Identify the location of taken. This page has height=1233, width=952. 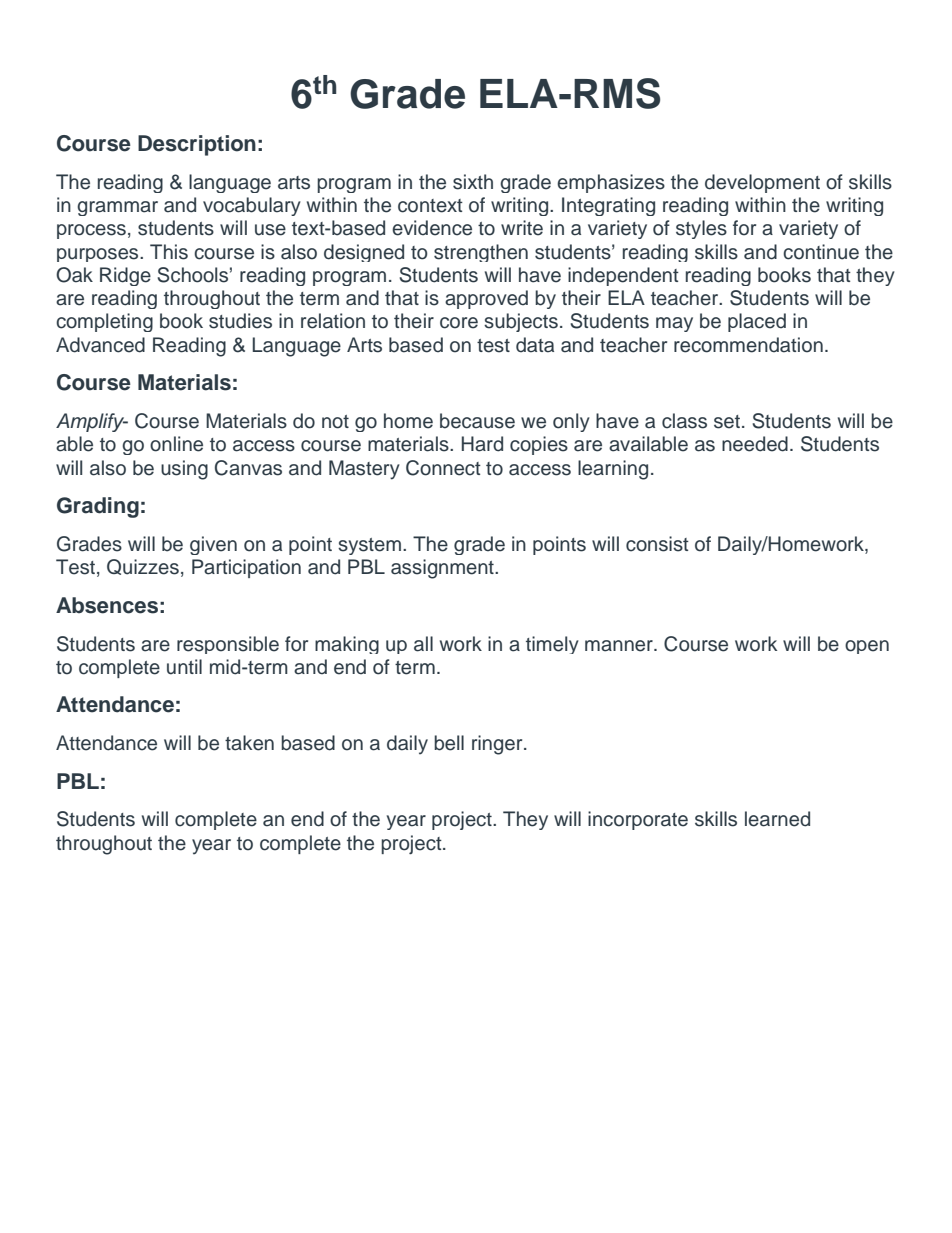
(249, 743).
